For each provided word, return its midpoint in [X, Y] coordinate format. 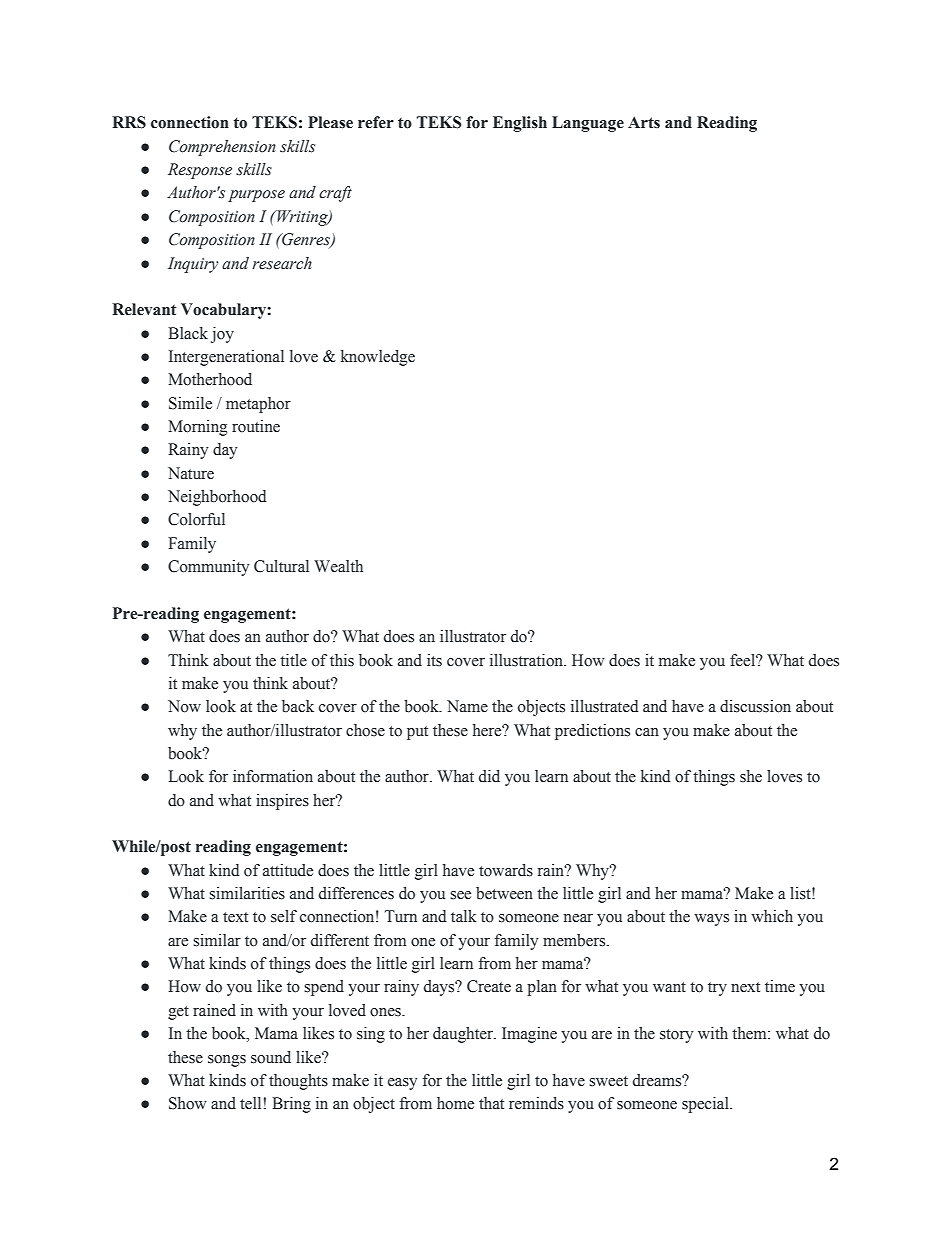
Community [208, 568]
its [434, 660]
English [520, 124]
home [455, 1103]
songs [227, 1061]
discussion [755, 706]
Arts [644, 122]
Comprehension [222, 148]
